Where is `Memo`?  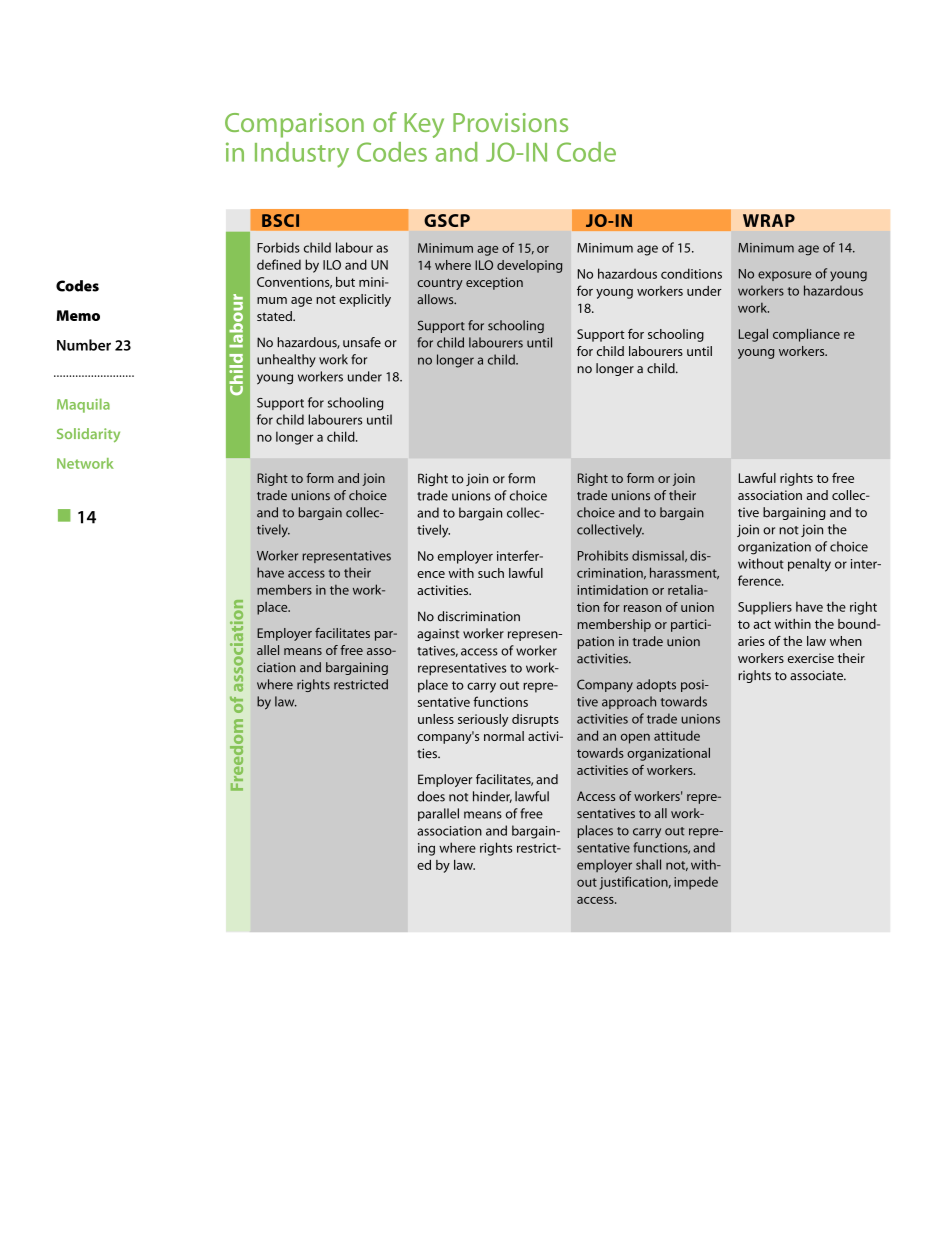 Memo is located at coordinates (78, 315).
